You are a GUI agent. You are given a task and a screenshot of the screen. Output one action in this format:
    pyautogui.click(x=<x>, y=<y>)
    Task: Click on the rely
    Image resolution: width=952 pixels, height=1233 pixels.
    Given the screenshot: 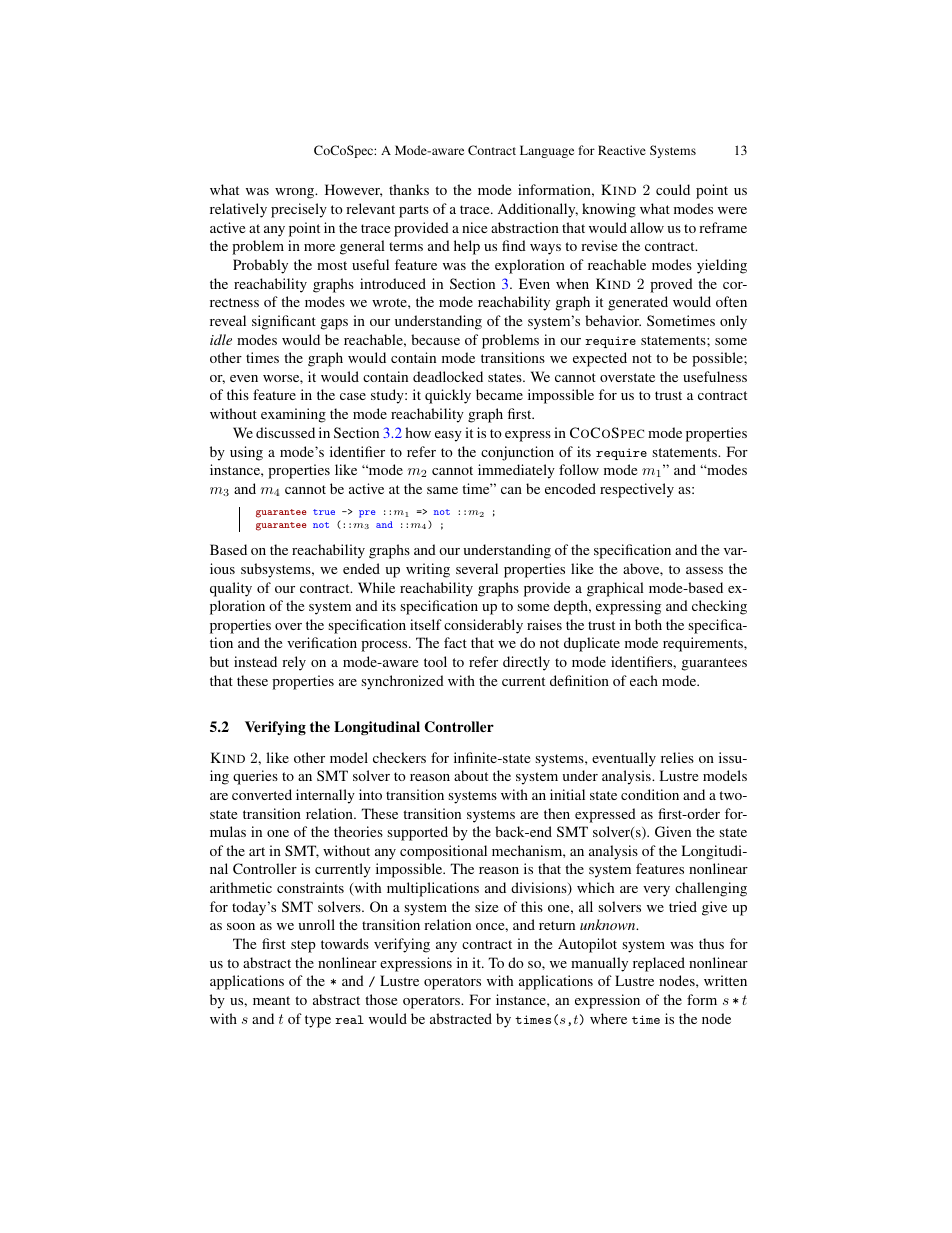 What is the action you would take?
    pyautogui.click(x=294, y=663)
